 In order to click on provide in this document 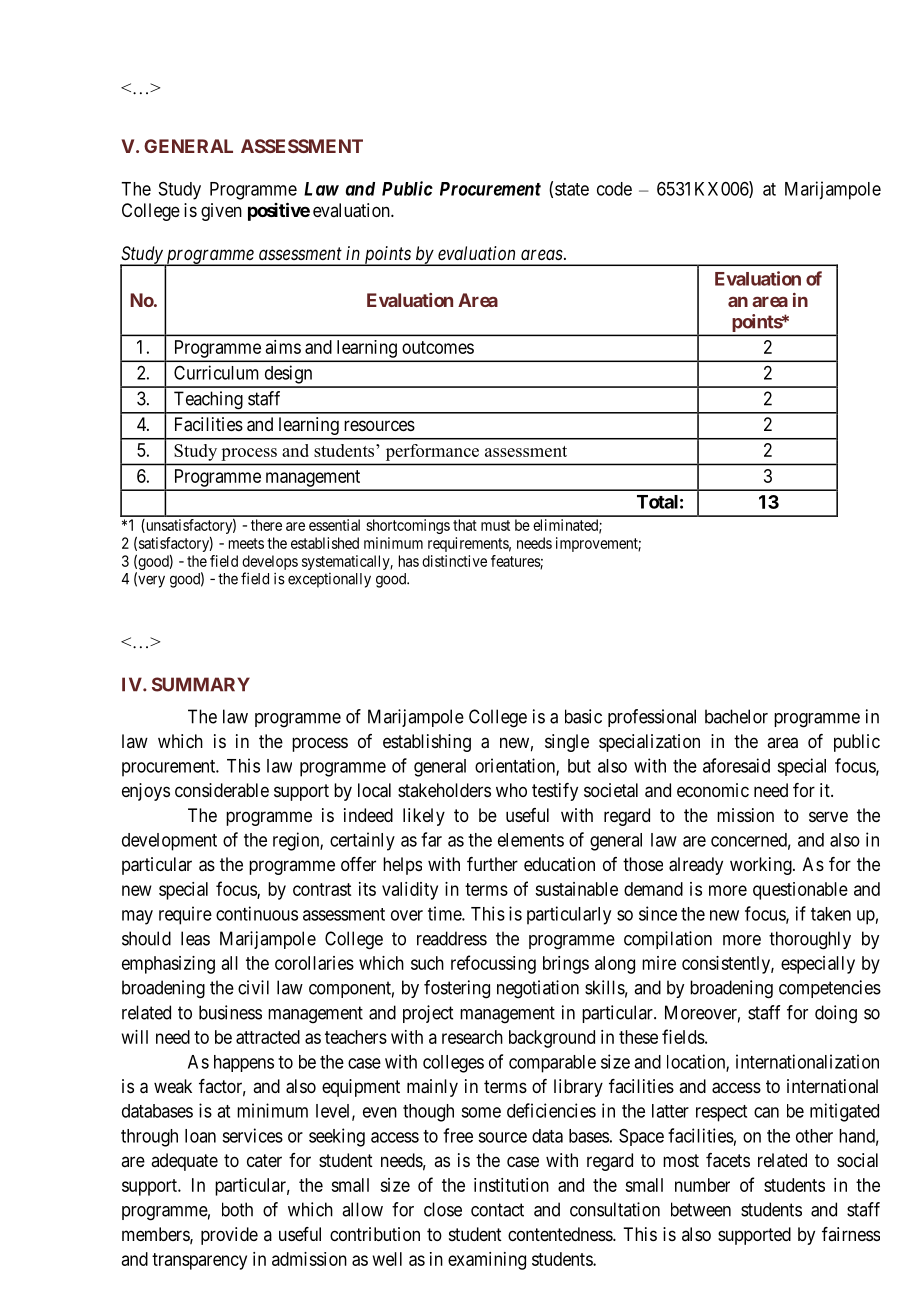, I will do `click(229, 1236)`.
